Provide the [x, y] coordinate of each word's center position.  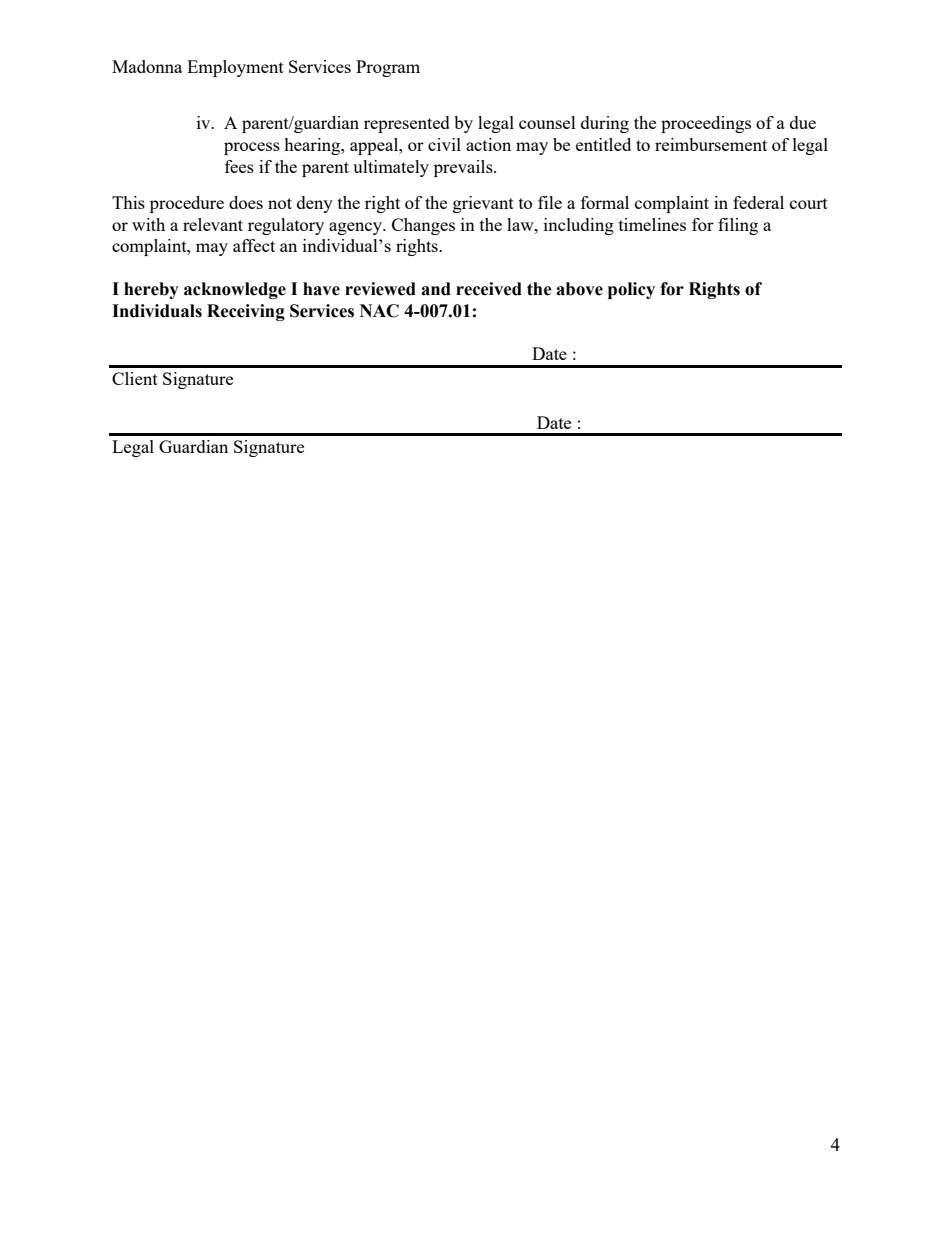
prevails [464, 168]
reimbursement [711, 144]
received [489, 289]
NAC [379, 311]
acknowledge [235, 290]
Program [388, 68]
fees [239, 166]
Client [135, 378]
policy [631, 290]
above [579, 289]
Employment [235, 68]
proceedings [706, 124]
